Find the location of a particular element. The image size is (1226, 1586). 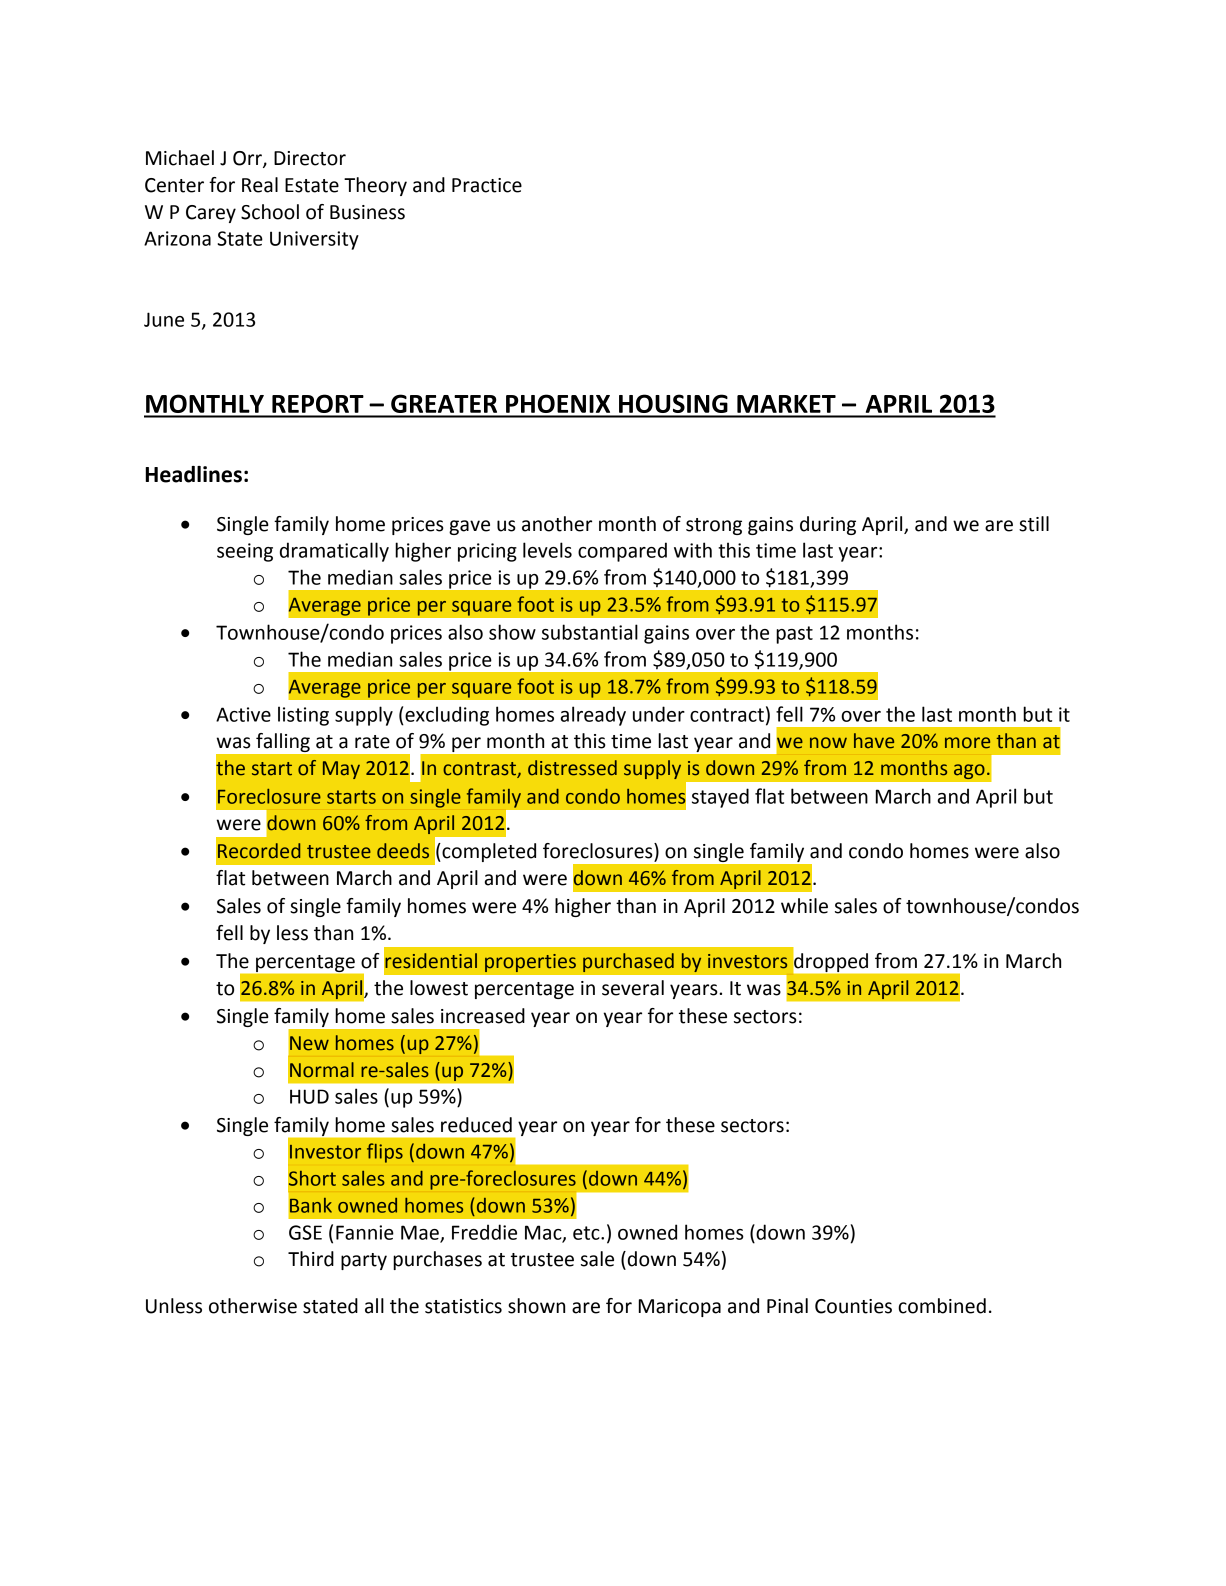

another is located at coordinates (557, 524).
